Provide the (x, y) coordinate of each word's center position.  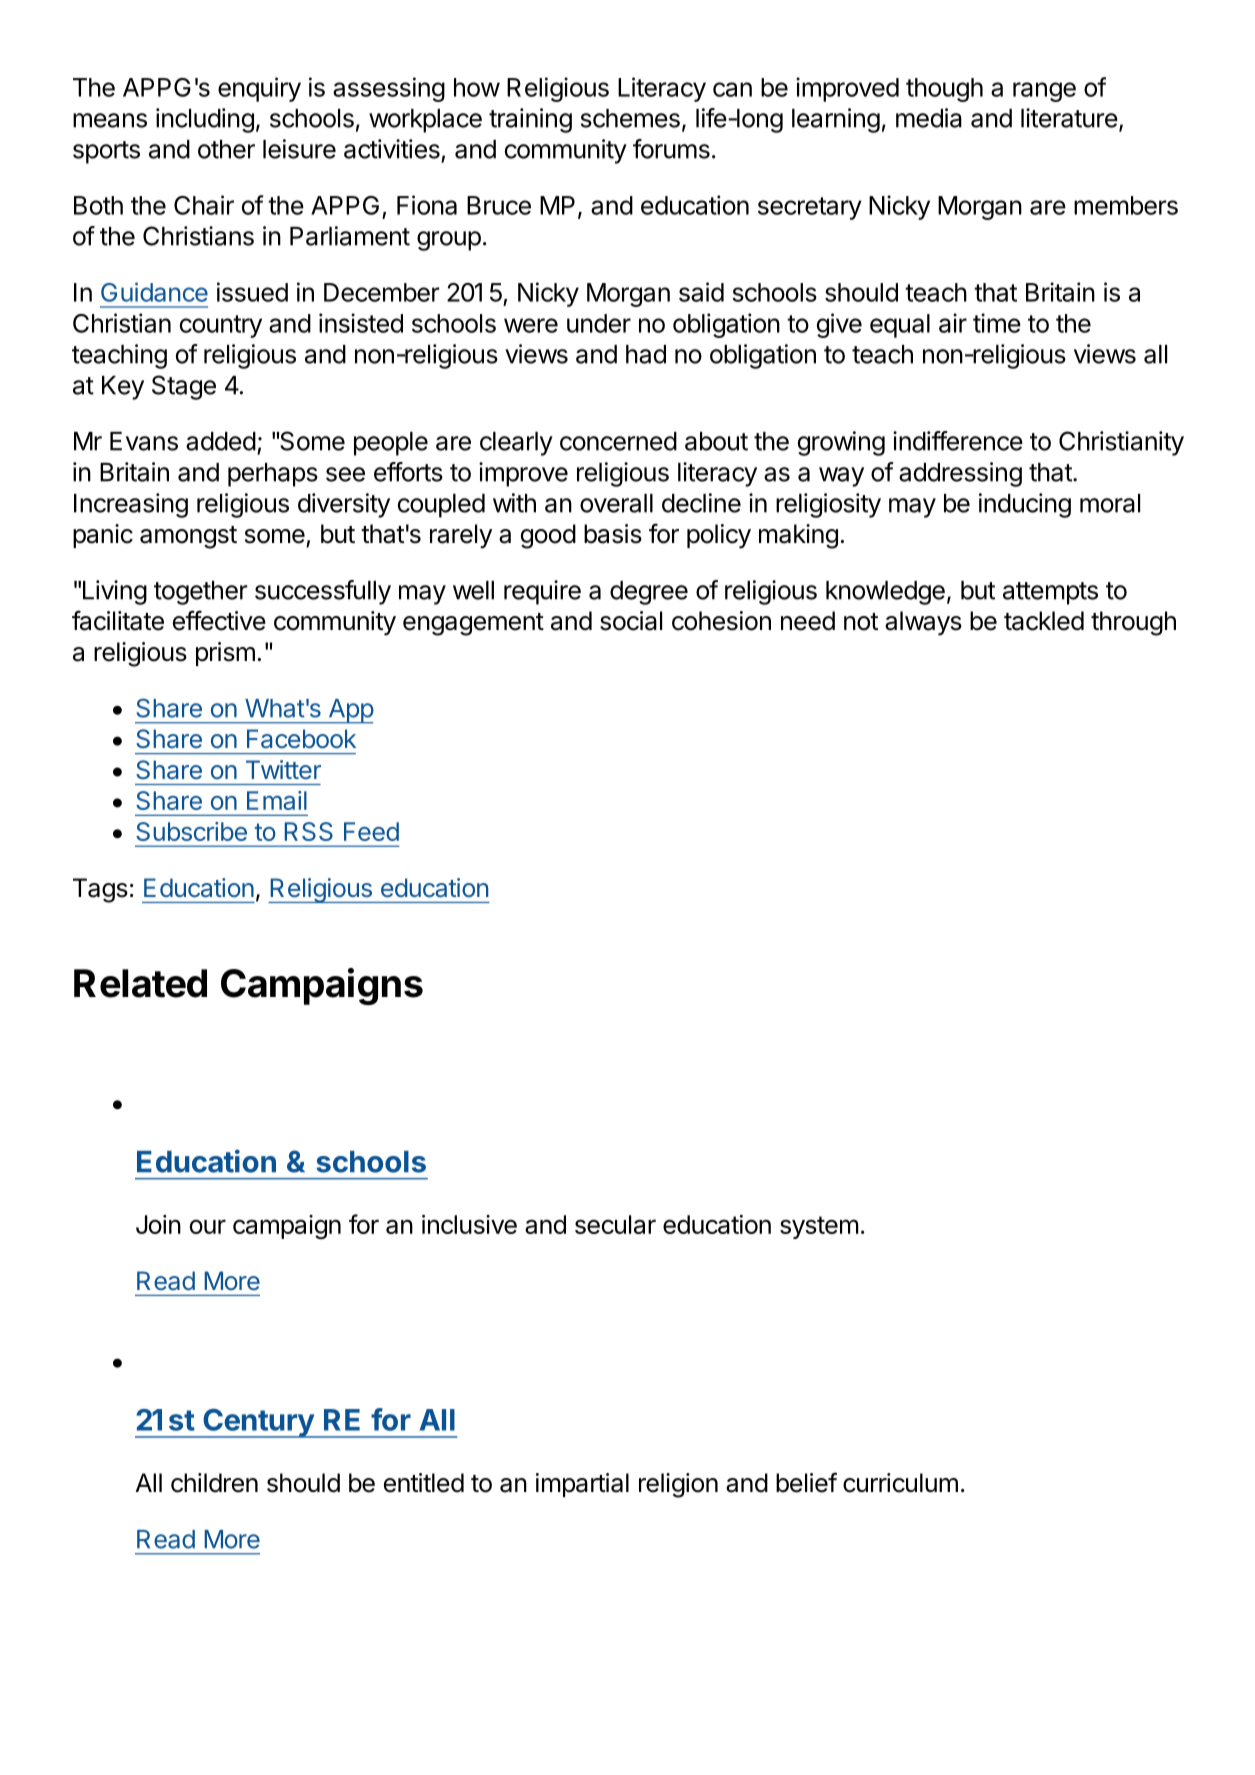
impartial (582, 1485)
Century (258, 1423)
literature (1069, 118)
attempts (1050, 593)
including (205, 120)
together (201, 593)
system (819, 1227)
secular (615, 1224)
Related (140, 983)
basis (613, 534)
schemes (630, 118)
